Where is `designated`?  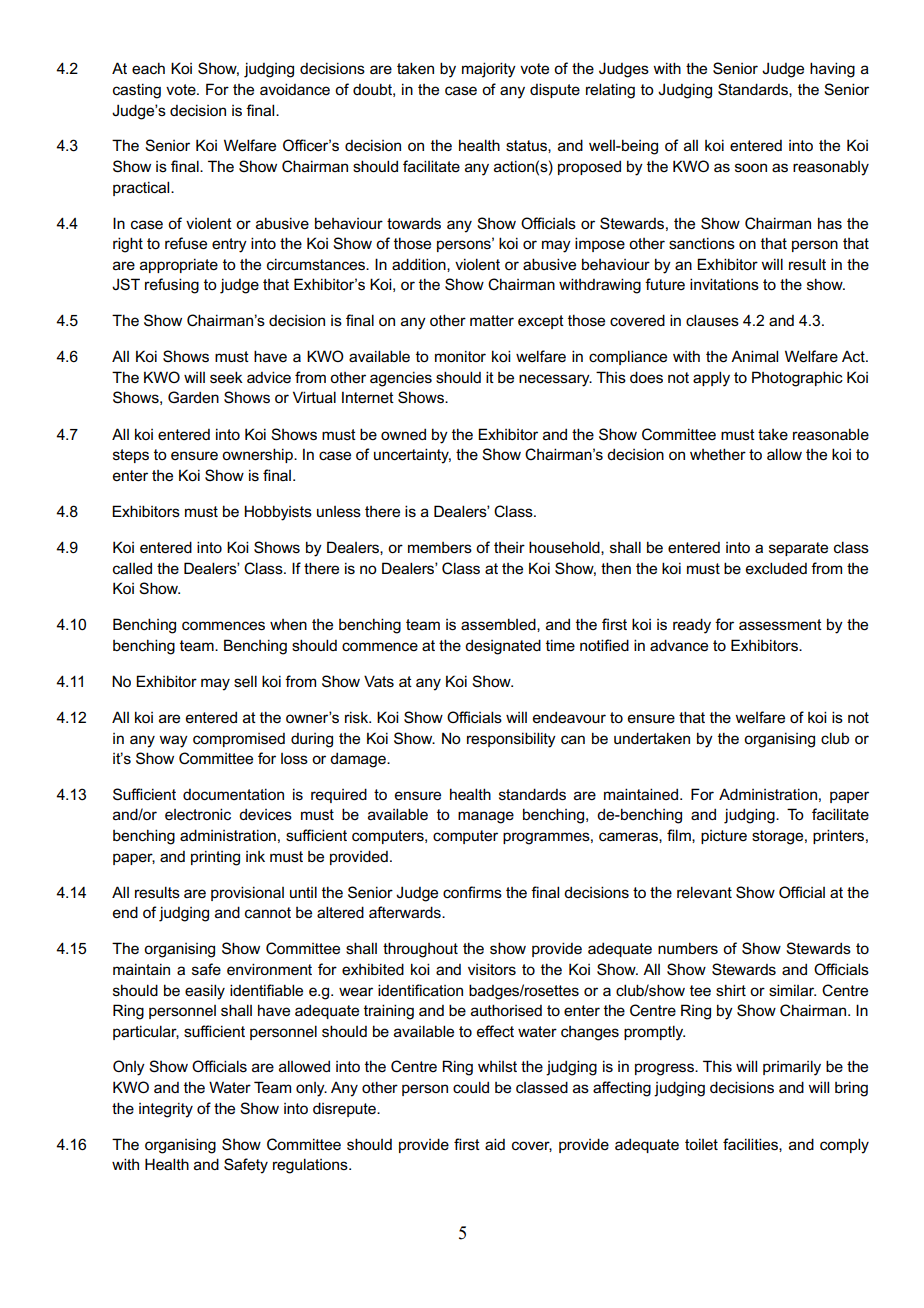
designated is located at coordinates (503, 647).
